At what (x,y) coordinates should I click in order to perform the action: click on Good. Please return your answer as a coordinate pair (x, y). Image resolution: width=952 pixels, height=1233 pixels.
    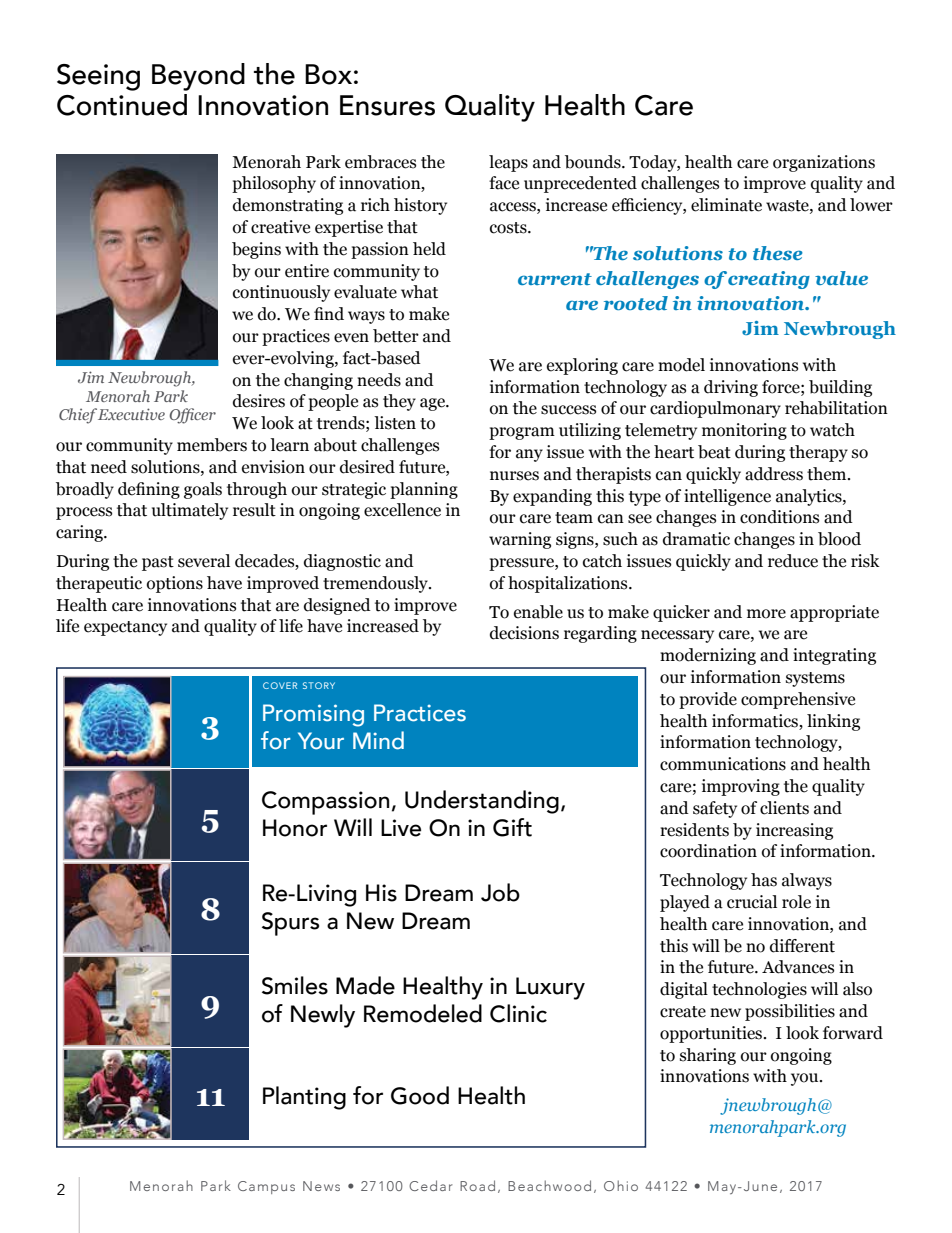
    Looking at the image, I should click on (420, 1095).
